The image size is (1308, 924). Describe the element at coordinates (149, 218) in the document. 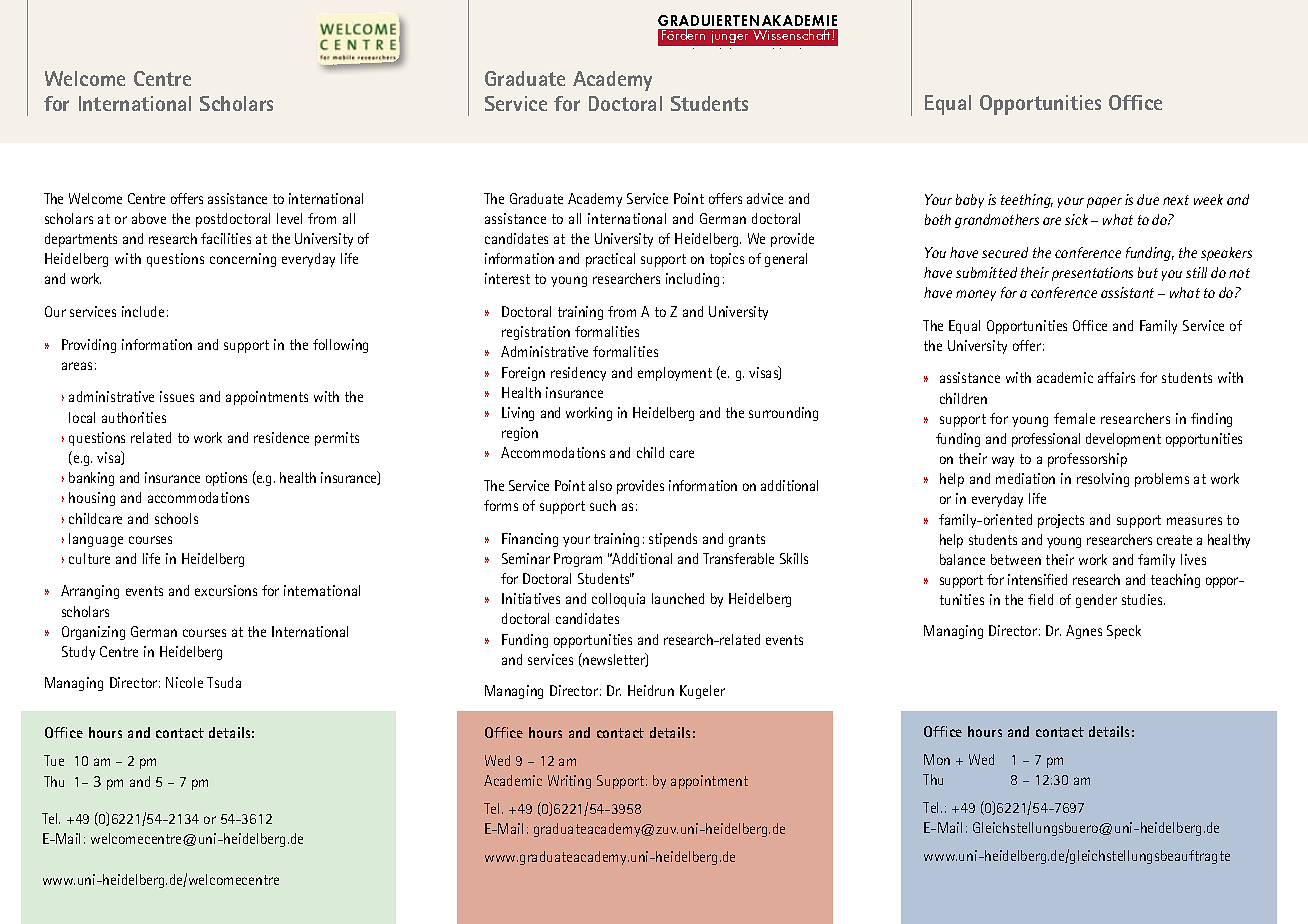

I see `above` at that location.
